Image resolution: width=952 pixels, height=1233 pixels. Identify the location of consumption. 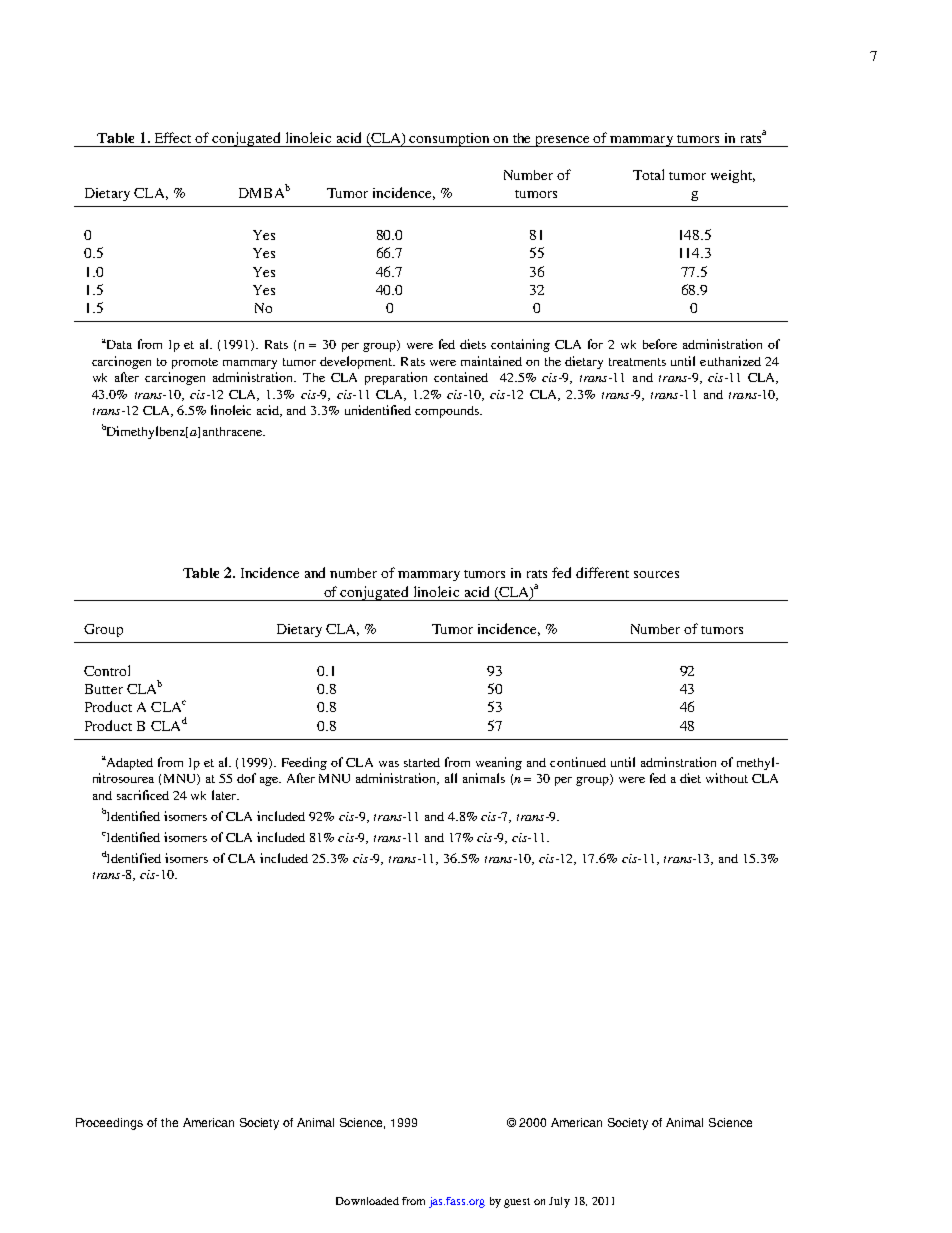
(450, 140).
